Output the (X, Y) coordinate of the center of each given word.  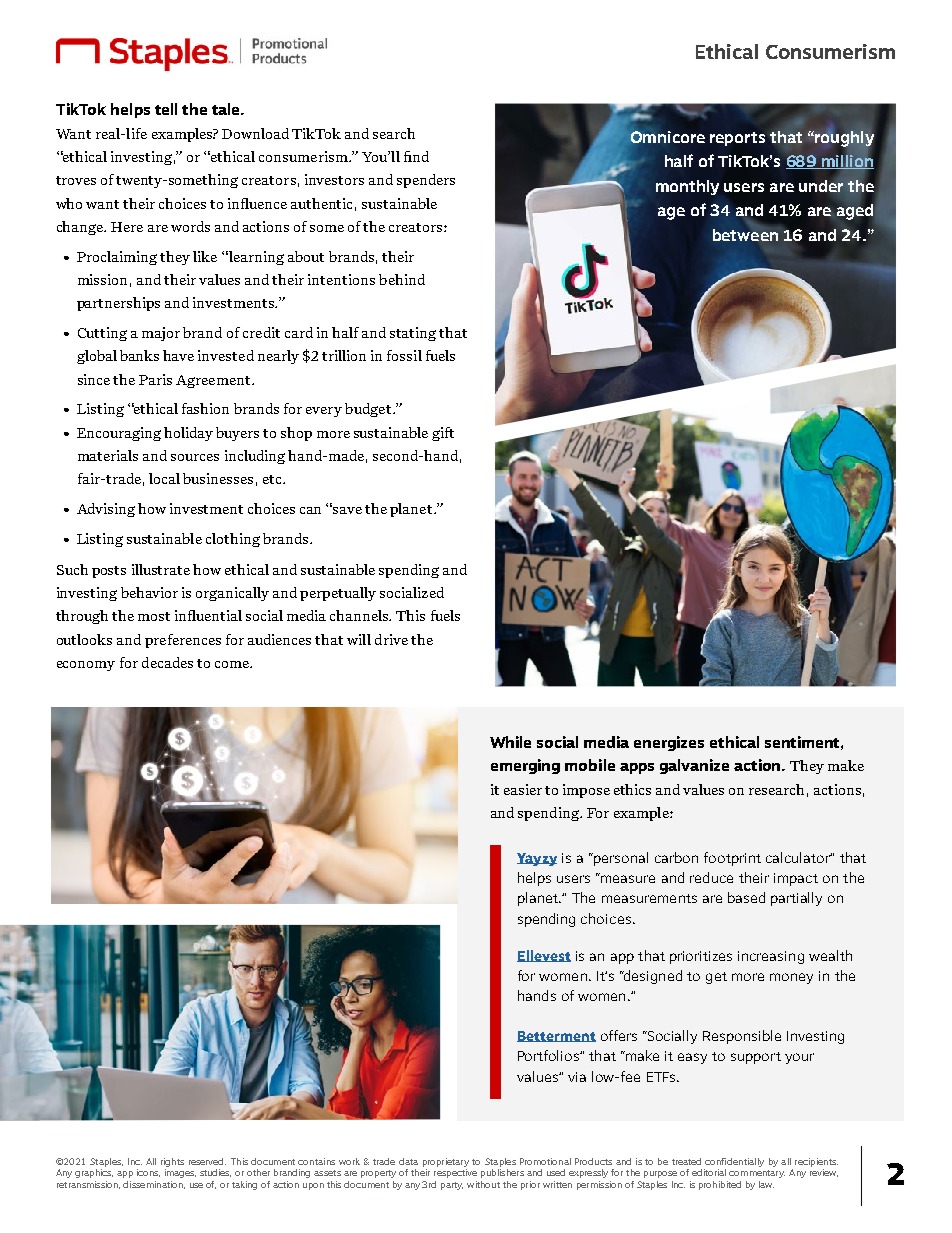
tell (166, 109)
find (416, 156)
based (746, 897)
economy (86, 666)
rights (172, 1164)
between (745, 235)
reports (737, 139)
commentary (757, 1174)
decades (167, 662)
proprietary (446, 1164)
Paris (155, 379)
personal (620, 859)
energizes (669, 743)
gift (443, 434)
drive (391, 639)
